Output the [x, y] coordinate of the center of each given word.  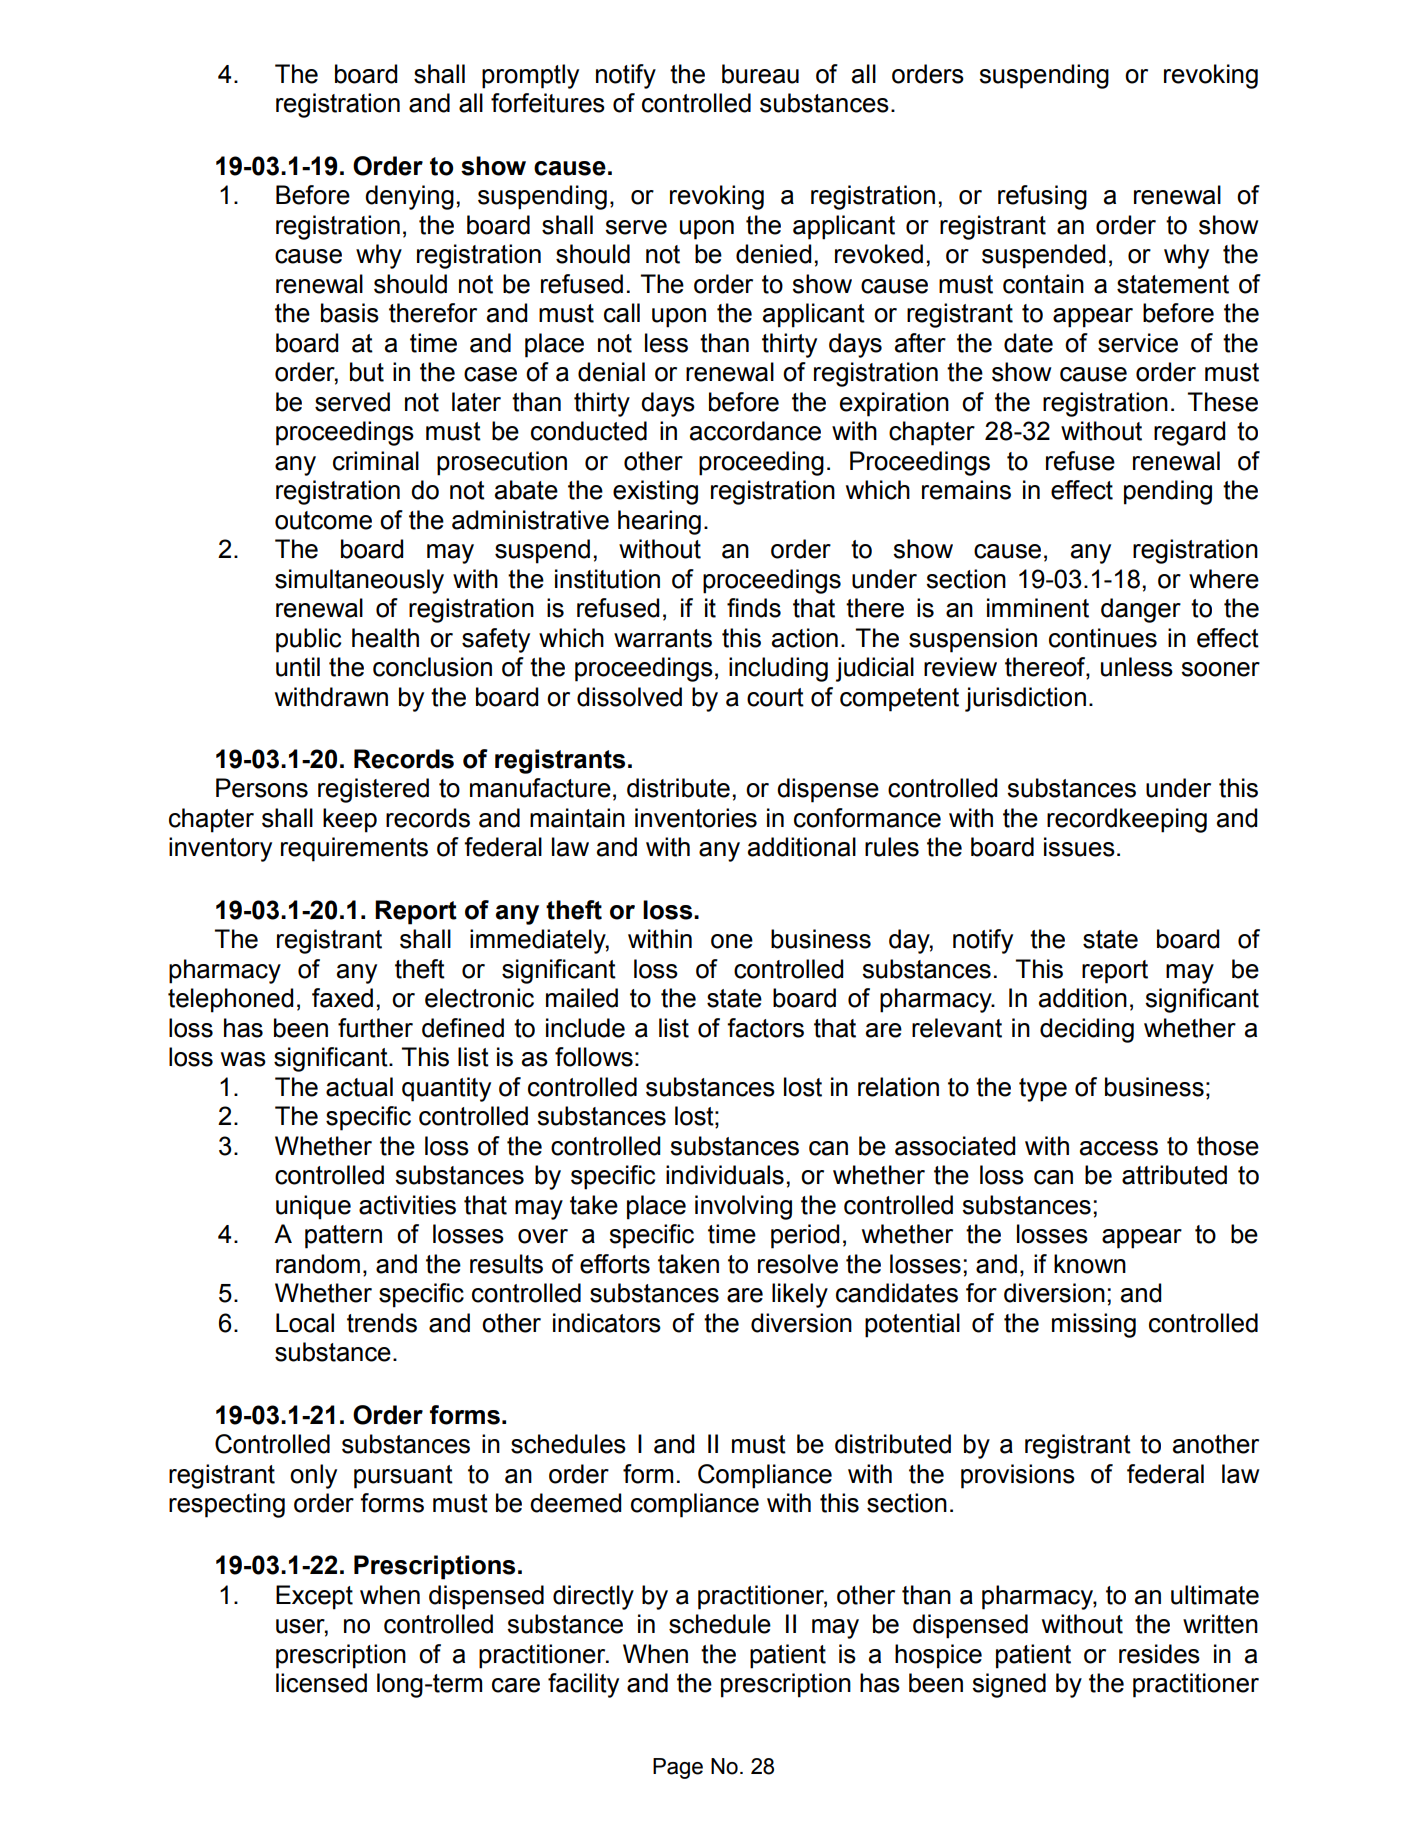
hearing [659, 522]
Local [305, 1323]
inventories [696, 818]
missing [1094, 1325]
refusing [1042, 197]
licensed [321, 1683]
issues [1079, 847]
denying [409, 197]
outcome [323, 520]
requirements [354, 849]
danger [1141, 610]
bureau [760, 74]
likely [800, 1295]
